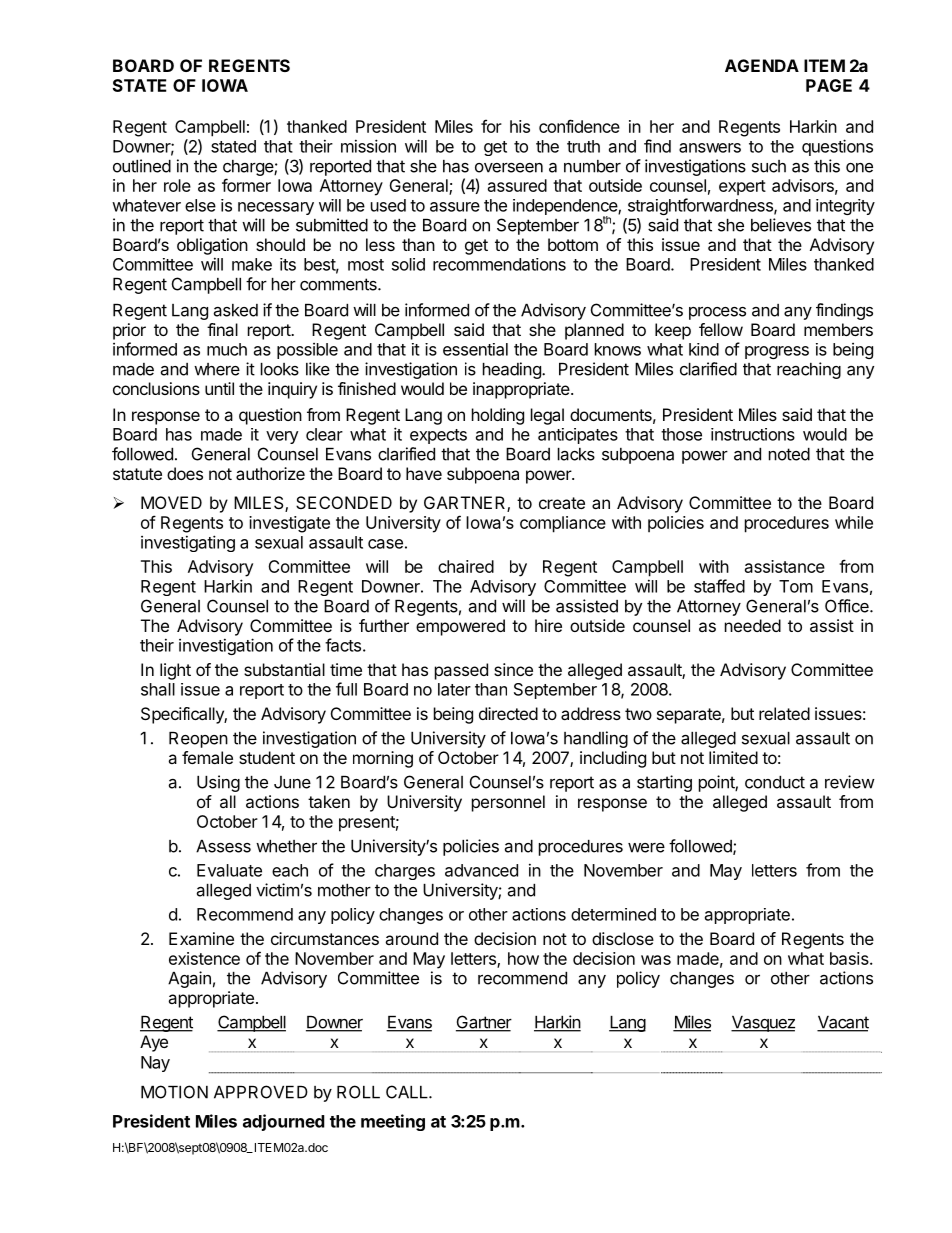  Describe the element at coordinates (762, 65) in the document. I see `AGENDA` at that location.
